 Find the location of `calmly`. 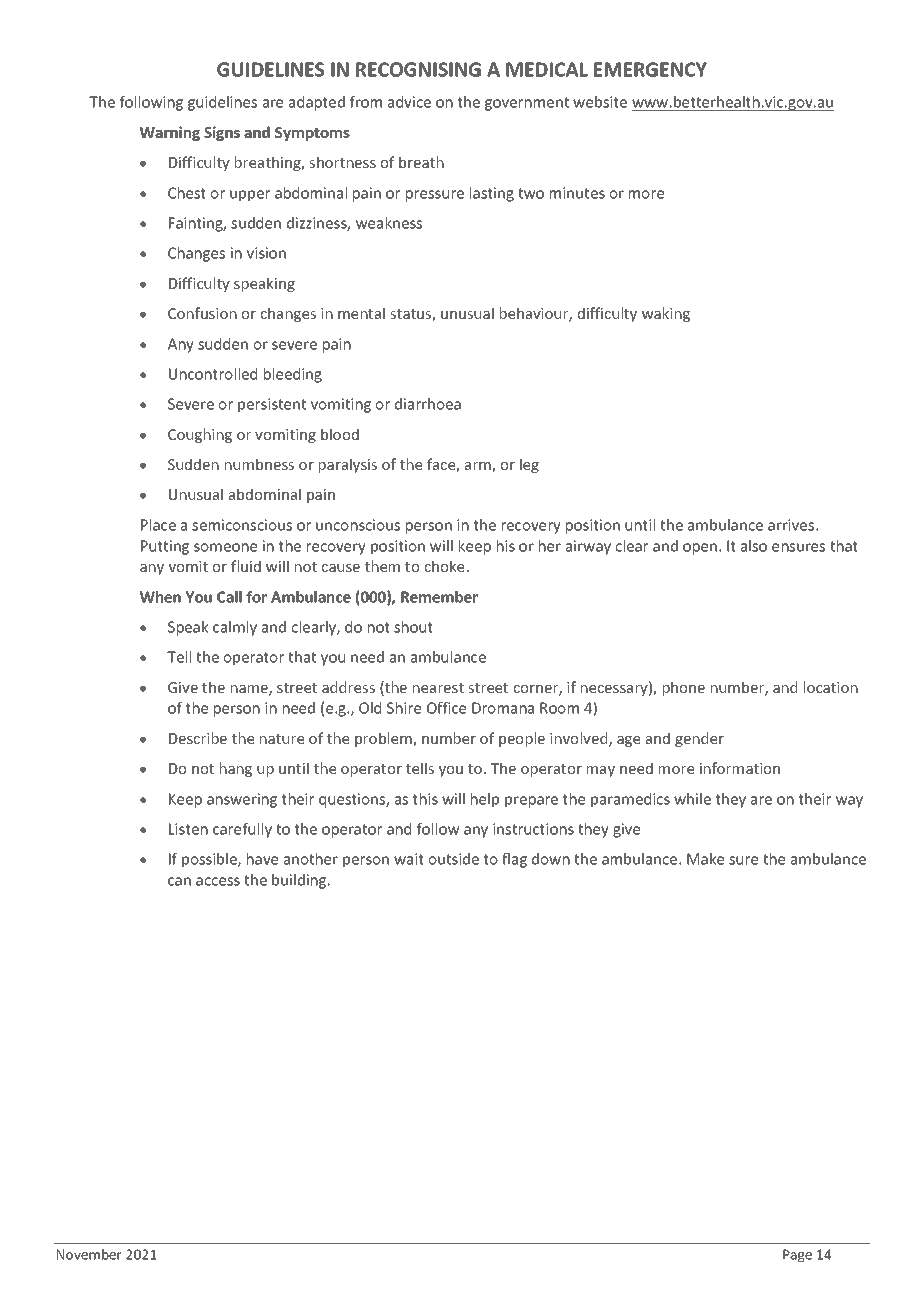

calmly is located at coordinates (235, 628).
